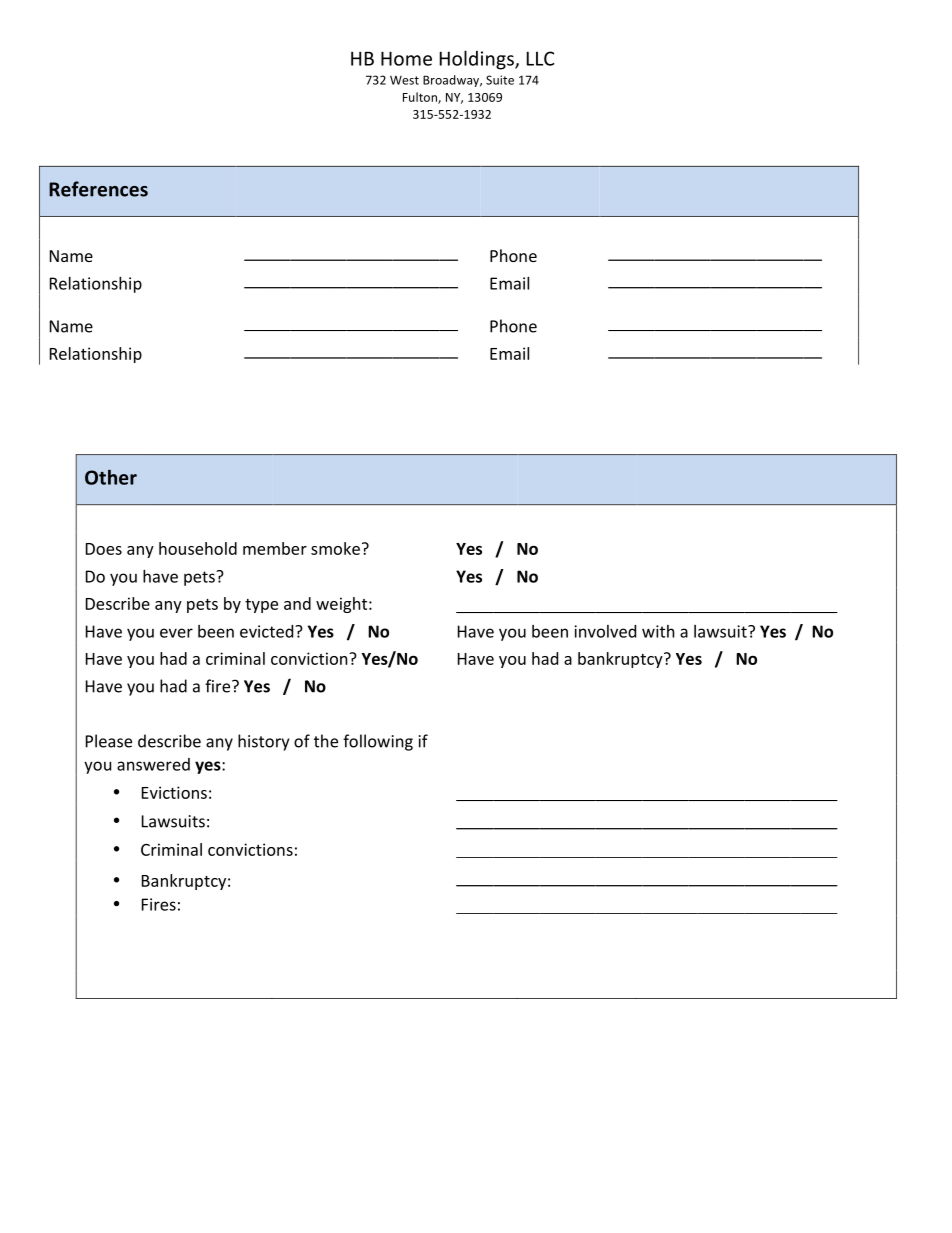 The width and height of the document is (952, 1233). Describe the element at coordinates (335, 548) in the document. I see `smoke` at that location.
